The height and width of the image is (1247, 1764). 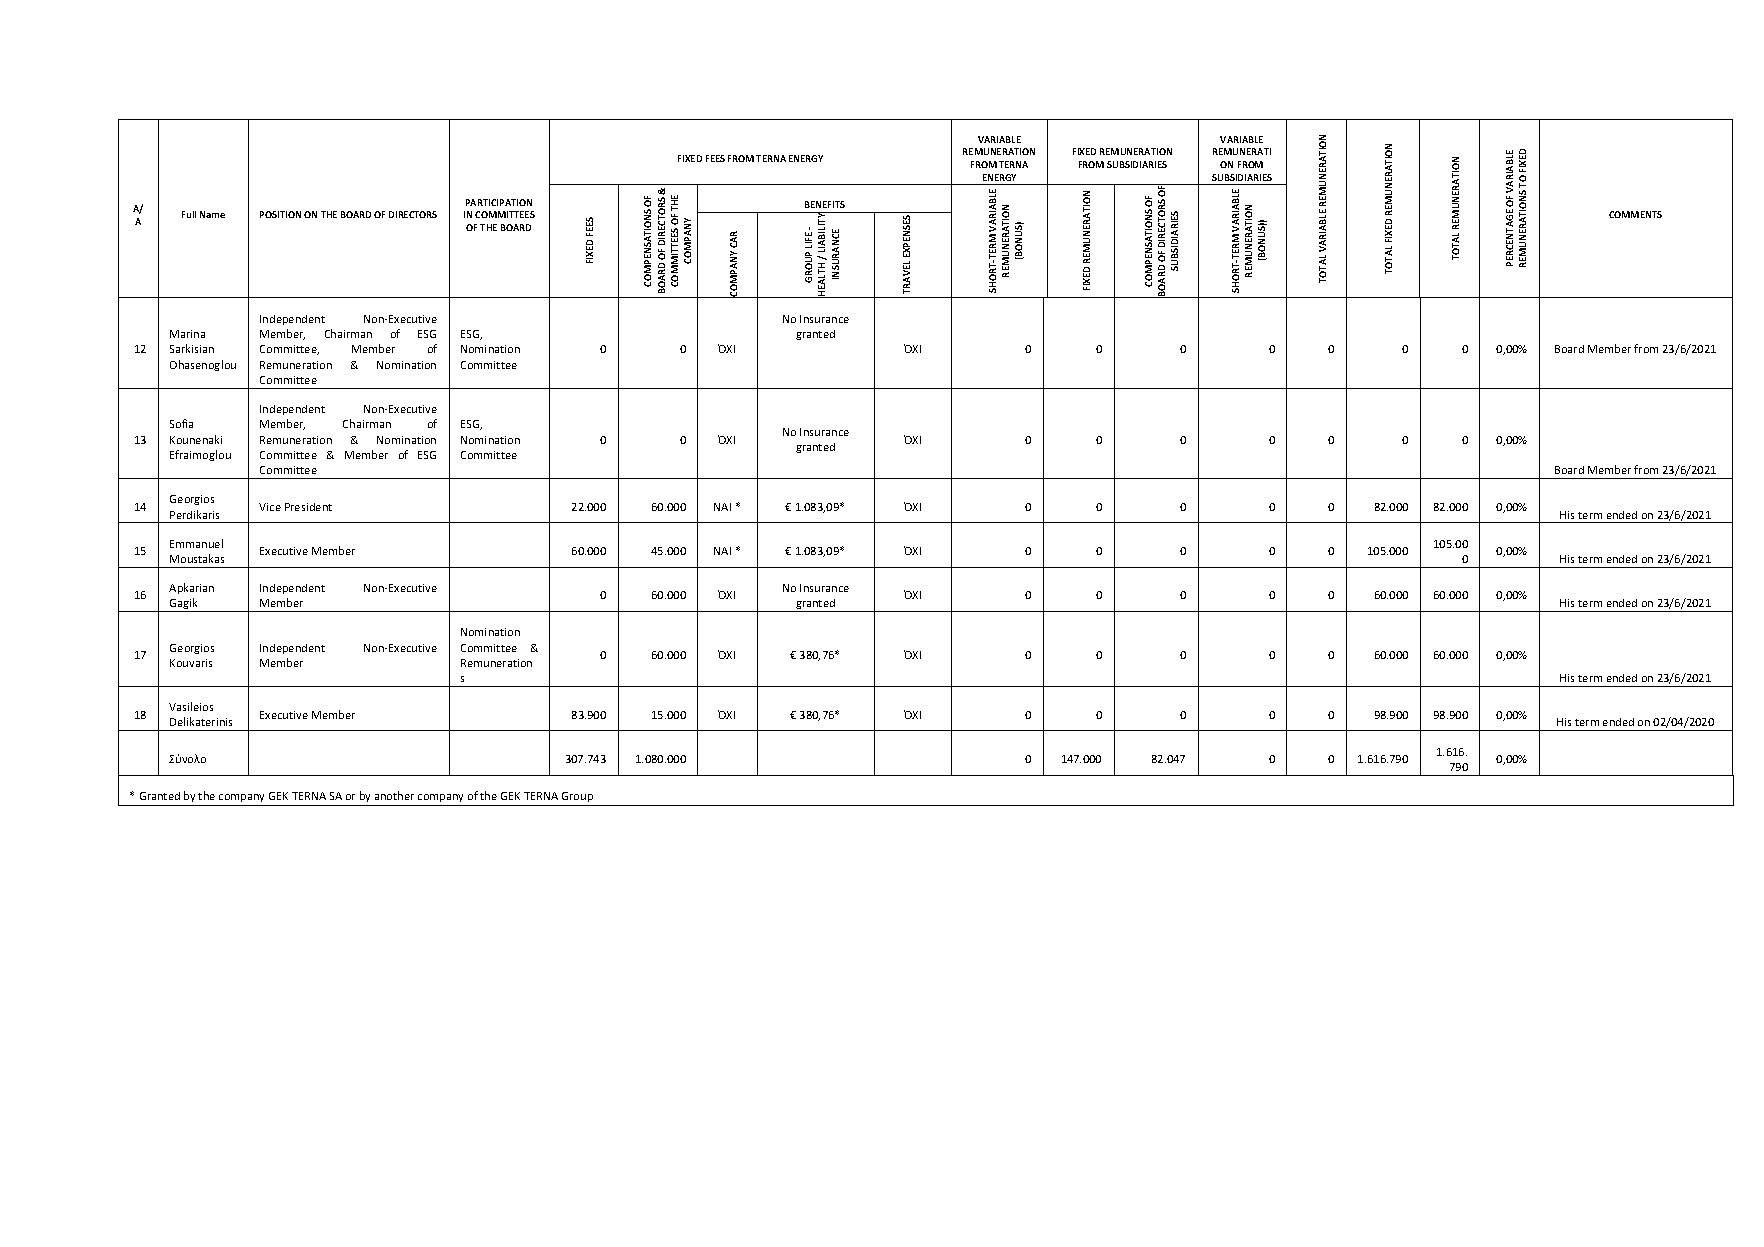 What do you see at coordinates (181, 423) in the image?
I see `Sofia` at bounding box center [181, 423].
